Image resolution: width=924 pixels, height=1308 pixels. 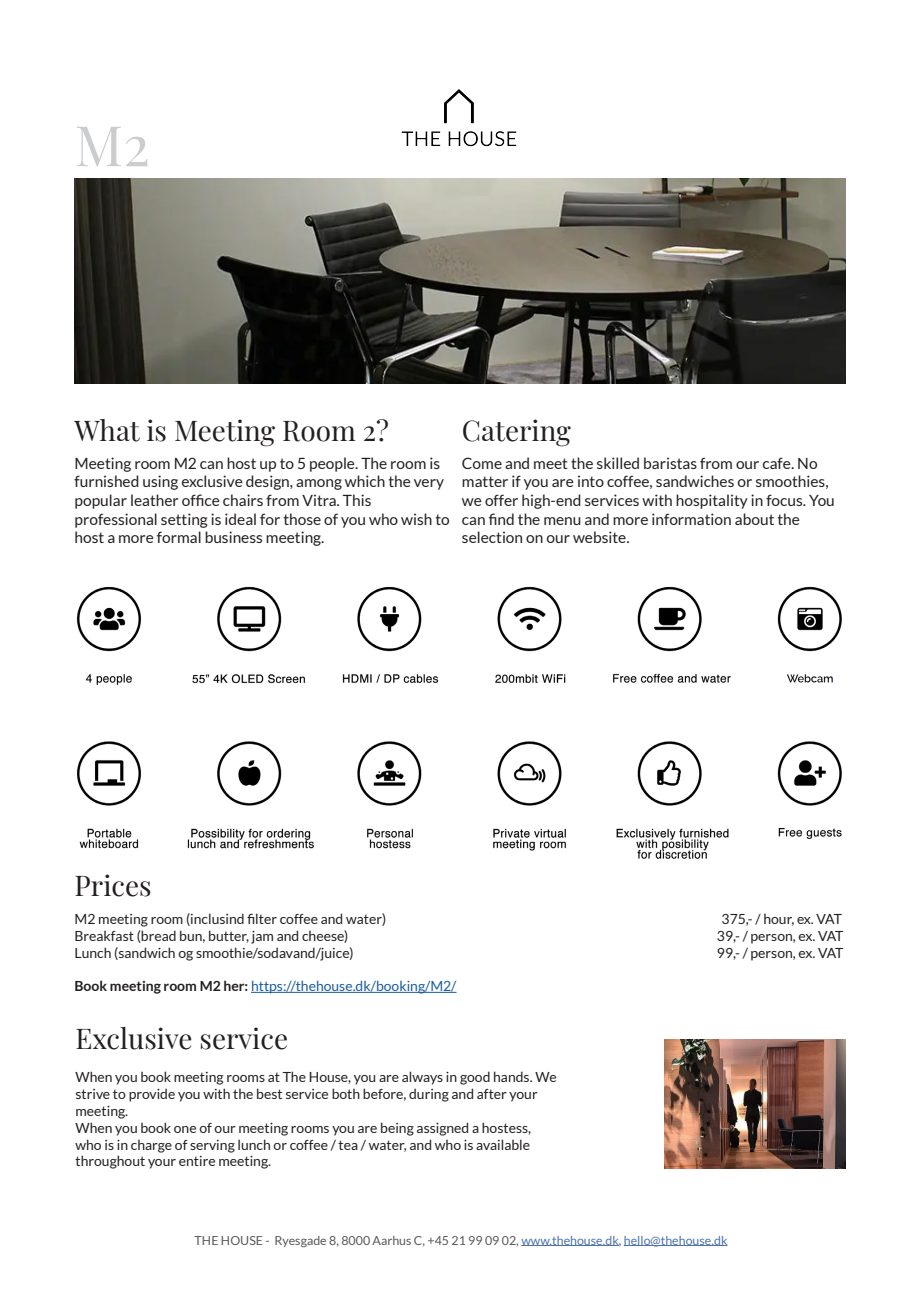 I want to click on baristas, so click(x=670, y=463).
